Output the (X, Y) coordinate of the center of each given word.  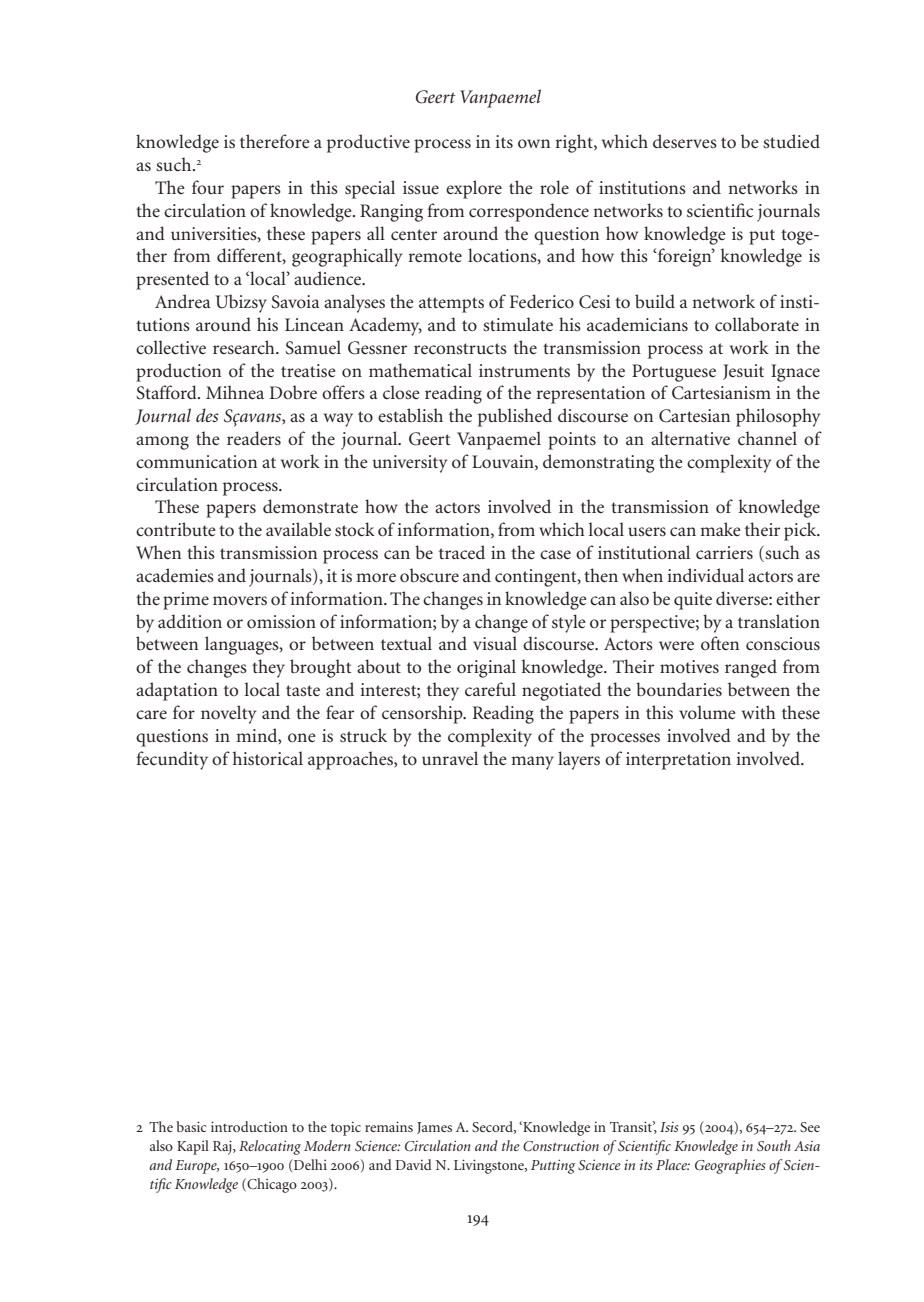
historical (268, 758)
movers (240, 601)
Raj (223, 1147)
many (532, 763)
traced (462, 552)
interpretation (678, 761)
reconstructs (460, 349)
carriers (724, 553)
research (245, 347)
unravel (450, 758)
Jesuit (743, 372)
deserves (685, 141)
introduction (249, 1126)
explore (474, 189)
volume (707, 712)
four (208, 187)
